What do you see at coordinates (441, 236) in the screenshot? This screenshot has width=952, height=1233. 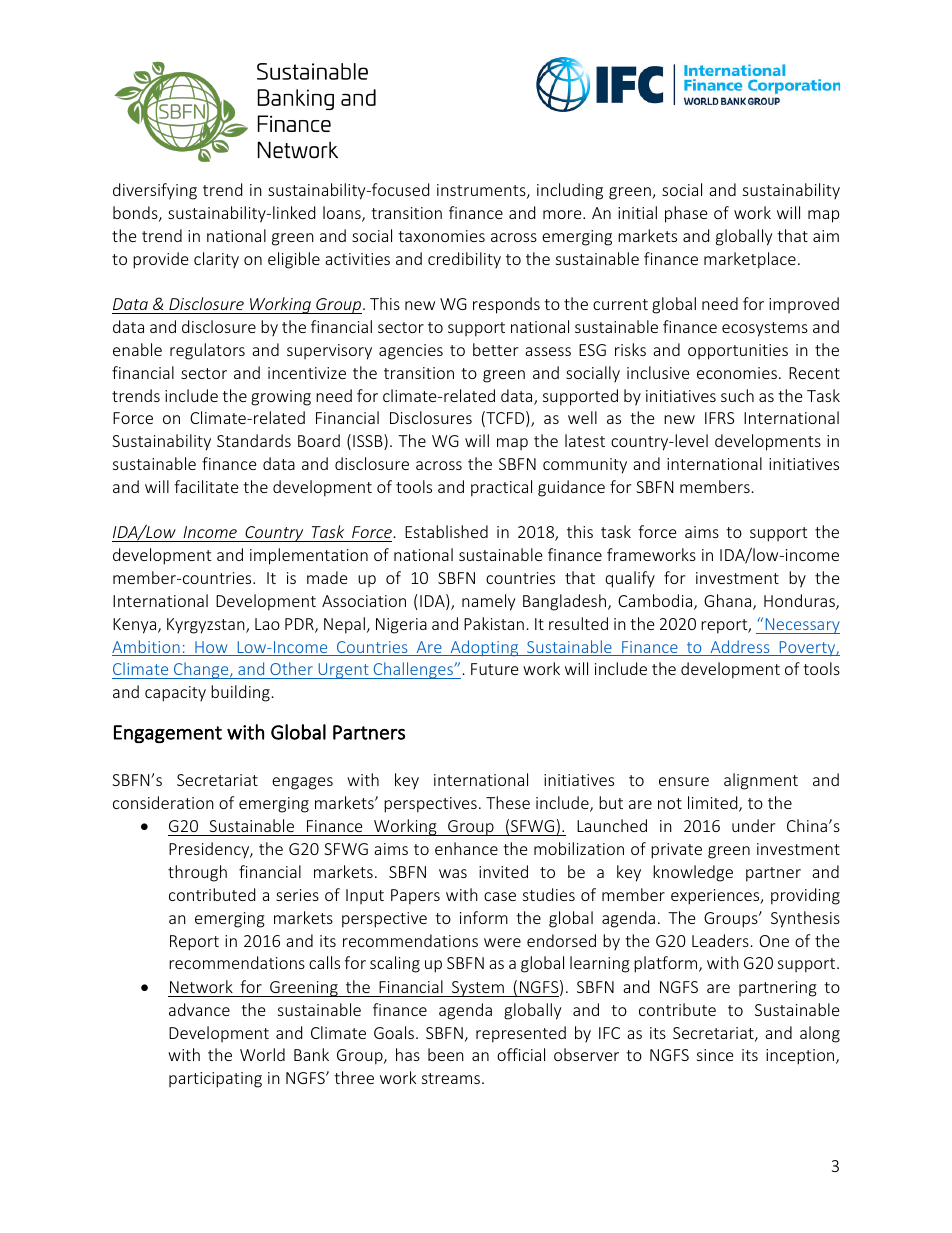 I see `taxonomies` at bounding box center [441, 236].
